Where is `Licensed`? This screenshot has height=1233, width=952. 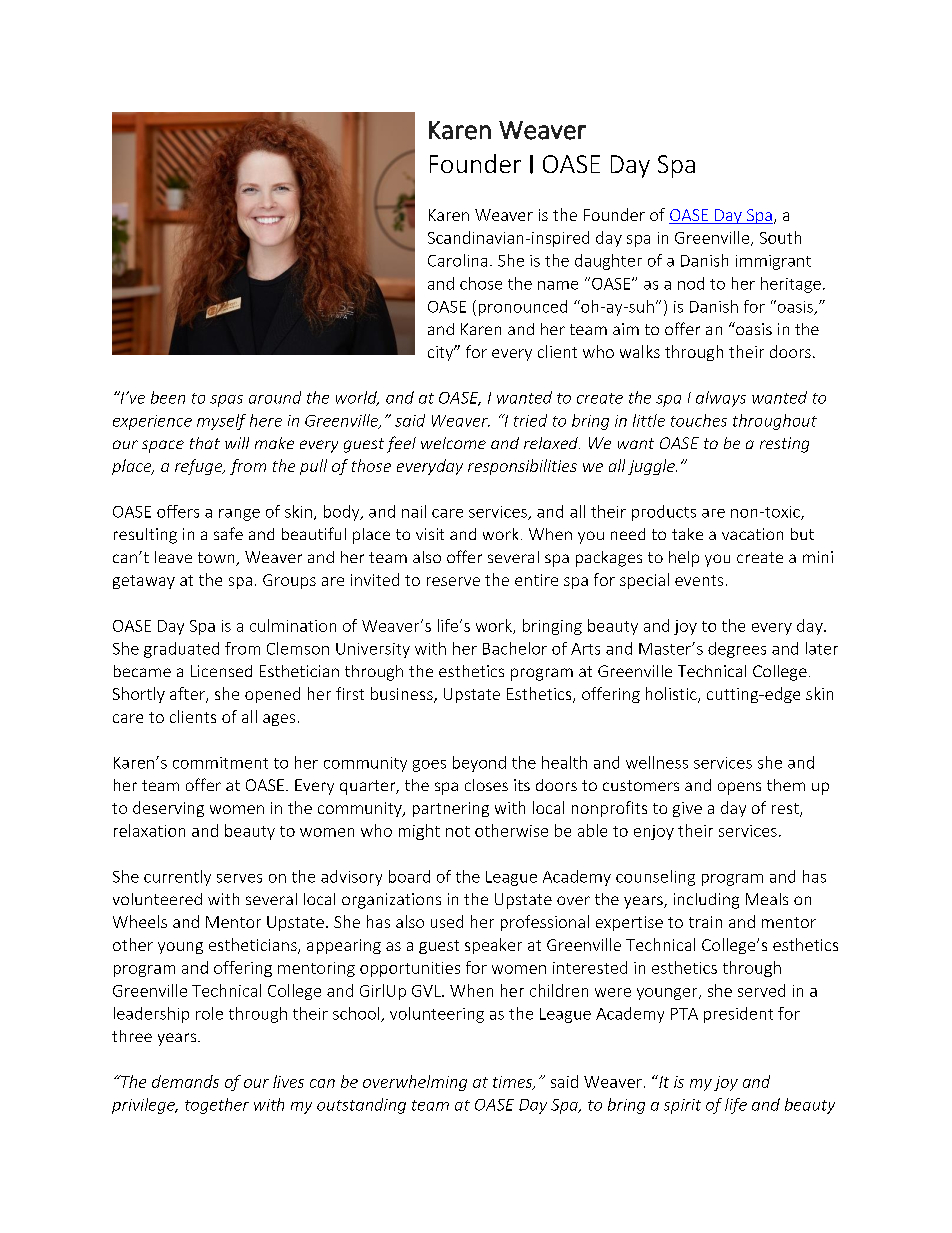
Licensed is located at coordinates (221, 671).
